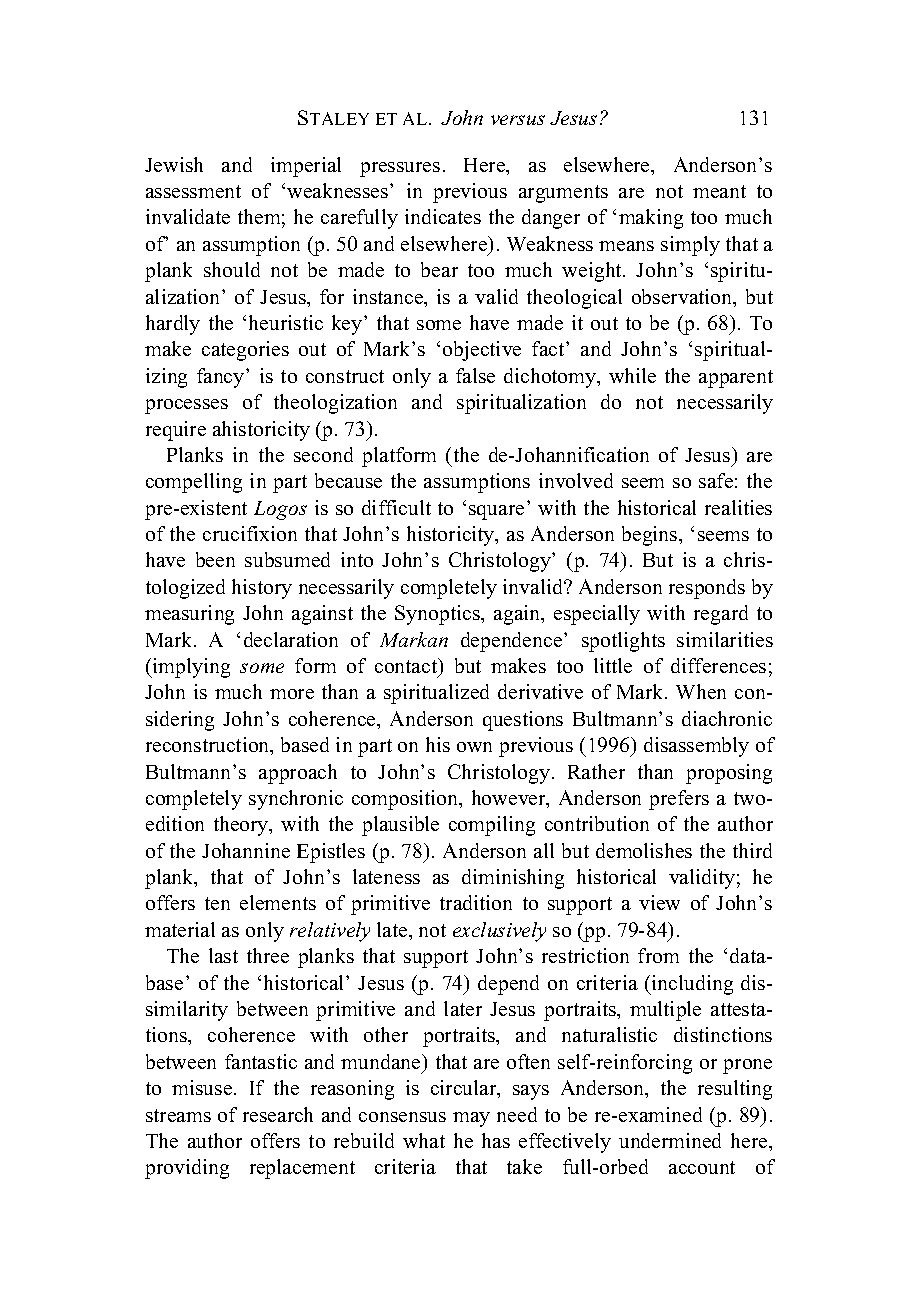 Image resolution: width=924 pixels, height=1308 pixels. Describe the element at coordinates (306, 167) in the page. I see `imperial` at that location.
